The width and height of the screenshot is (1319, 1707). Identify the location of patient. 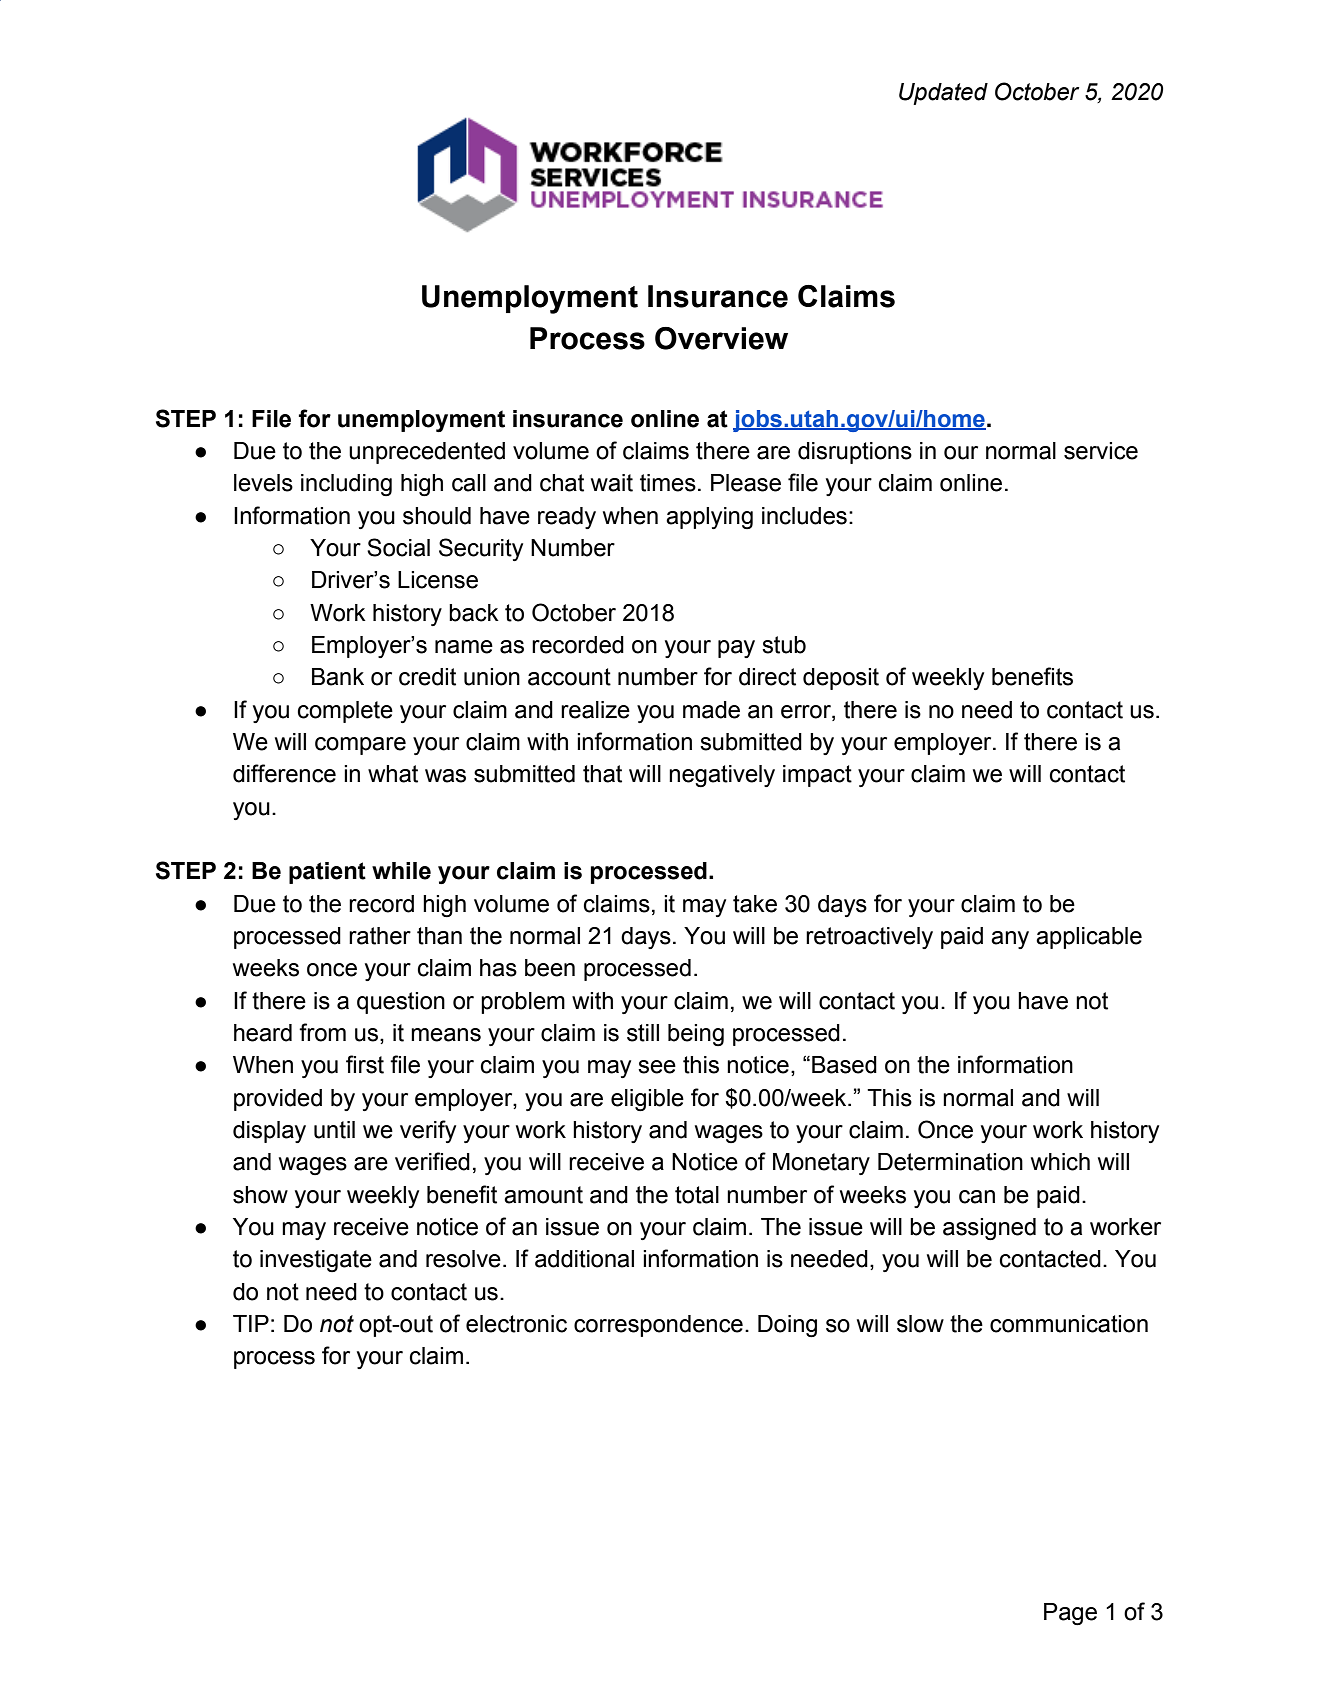
(327, 873).
